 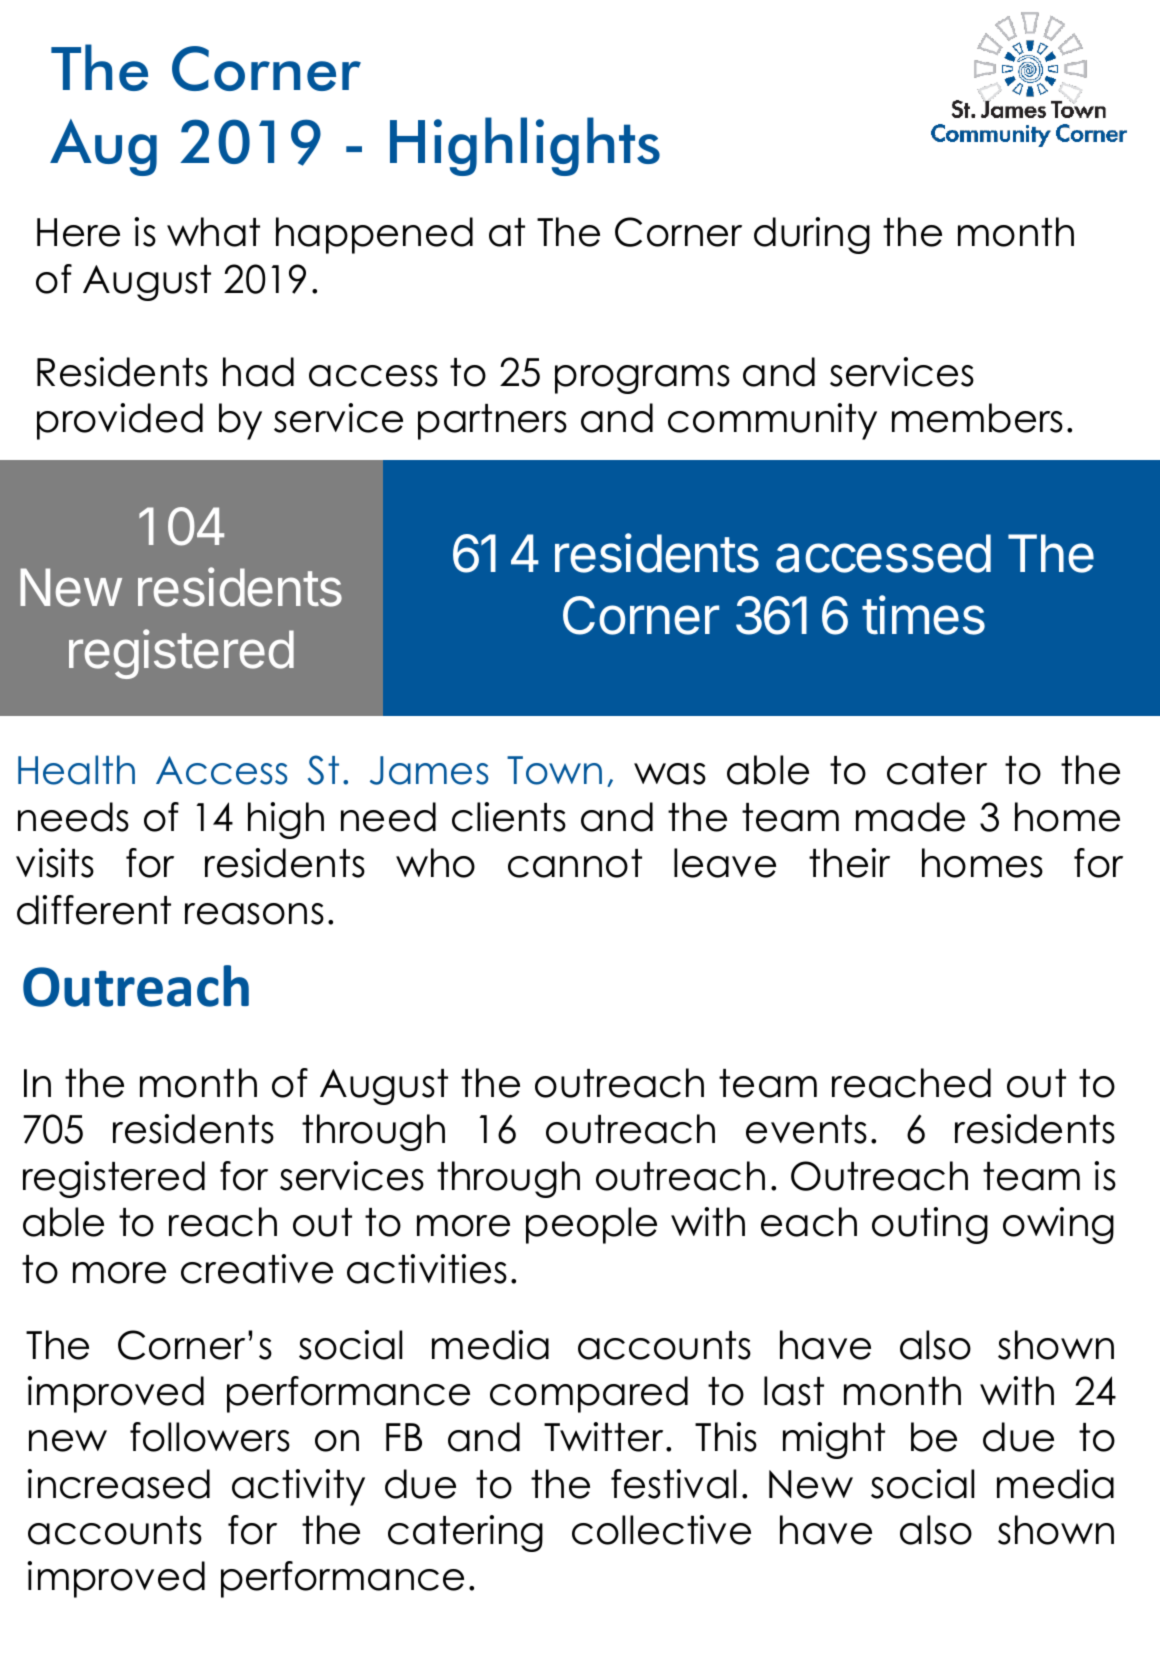 I want to click on Twitter, so click(x=605, y=1437).
